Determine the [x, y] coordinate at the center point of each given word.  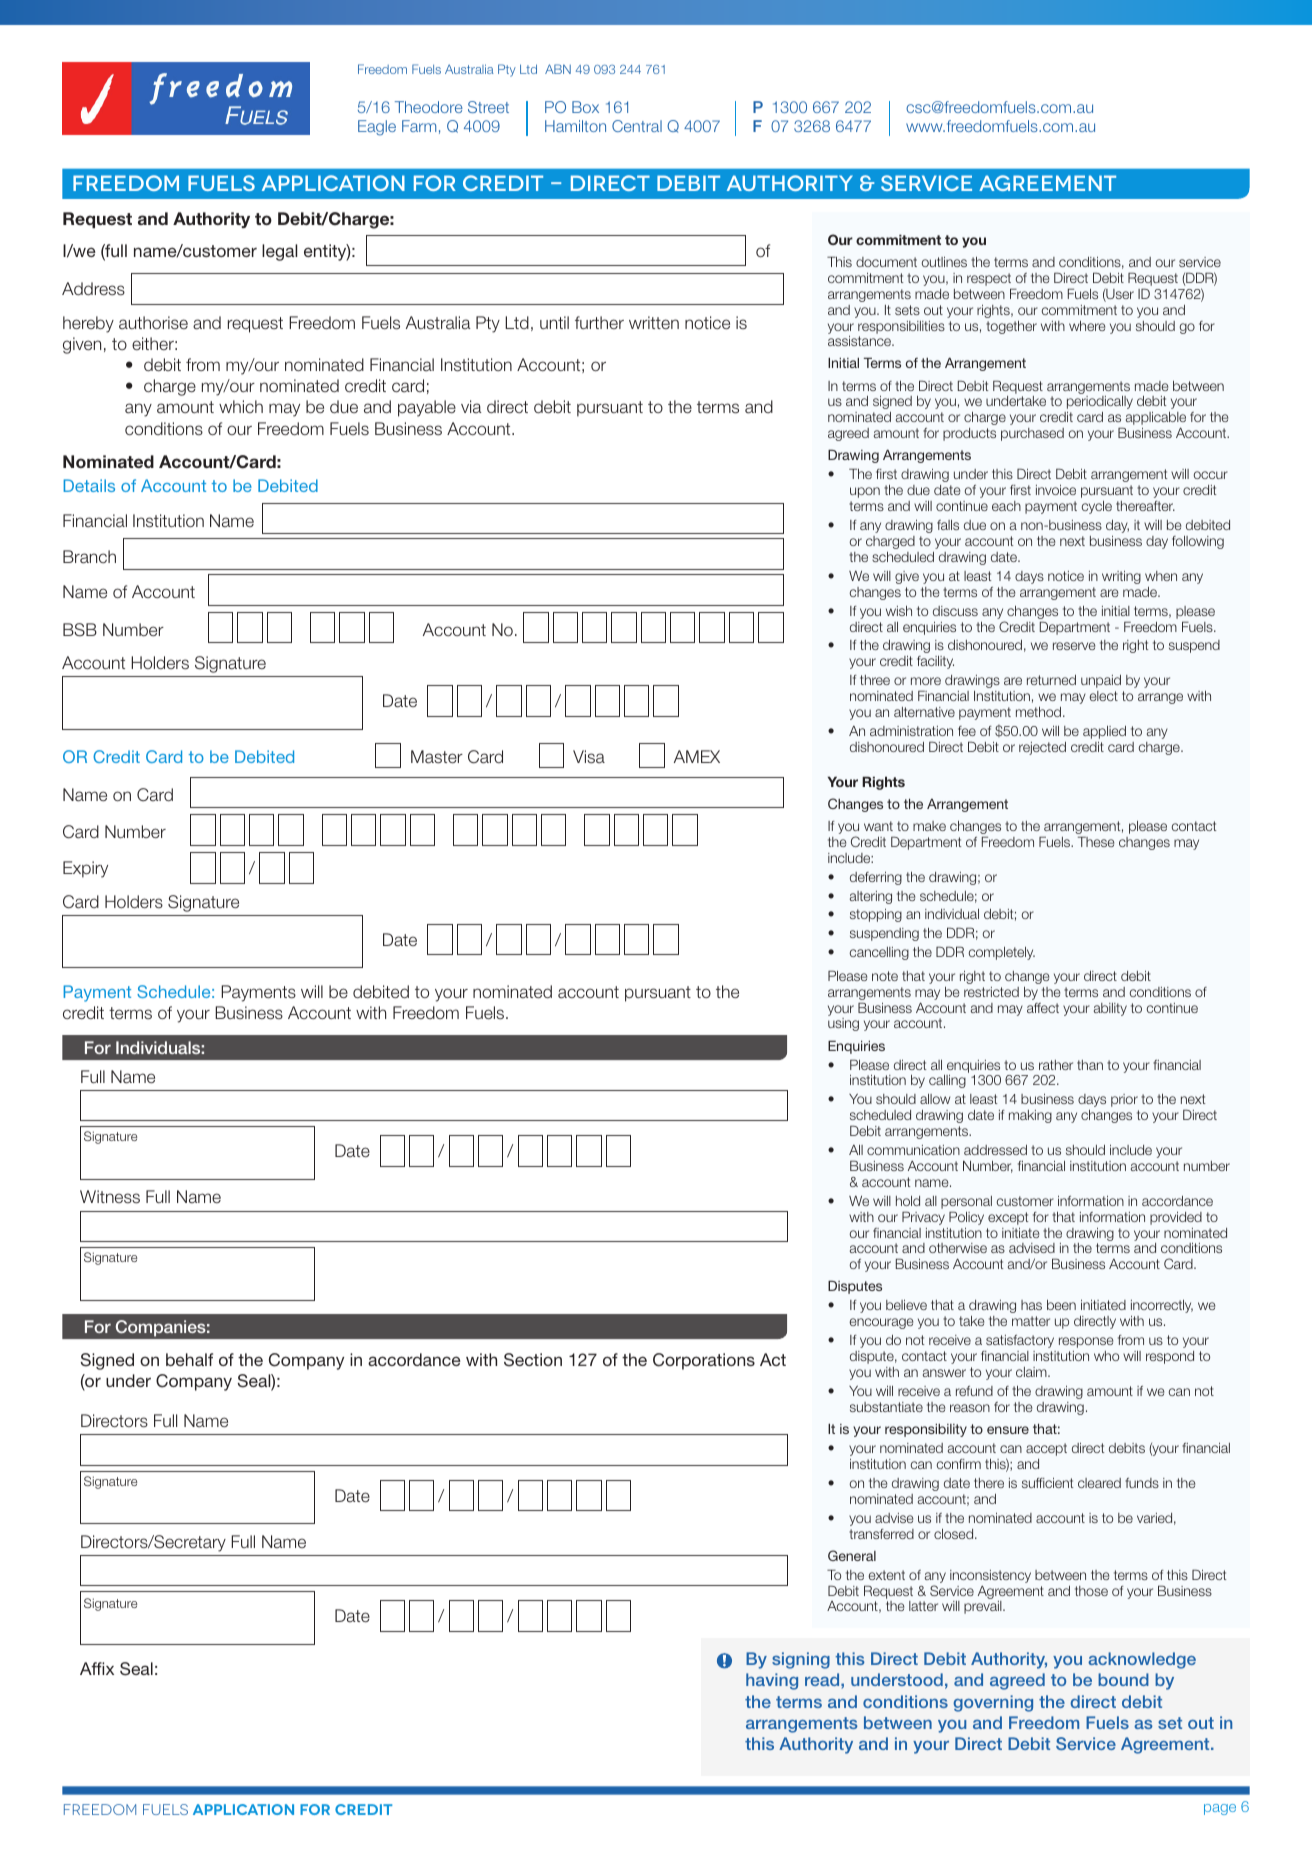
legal [279, 252]
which [241, 406]
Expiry [85, 869]
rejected [1042, 748]
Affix [97, 1668]
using [843, 1024]
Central [637, 126]
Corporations [704, 1361]
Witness [110, 1197]
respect [990, 281]
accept [1046, 1449]
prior [1124, 1100]
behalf [189, 1359]
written [654, 322]
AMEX [697, 756]
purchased [1032, 434]
